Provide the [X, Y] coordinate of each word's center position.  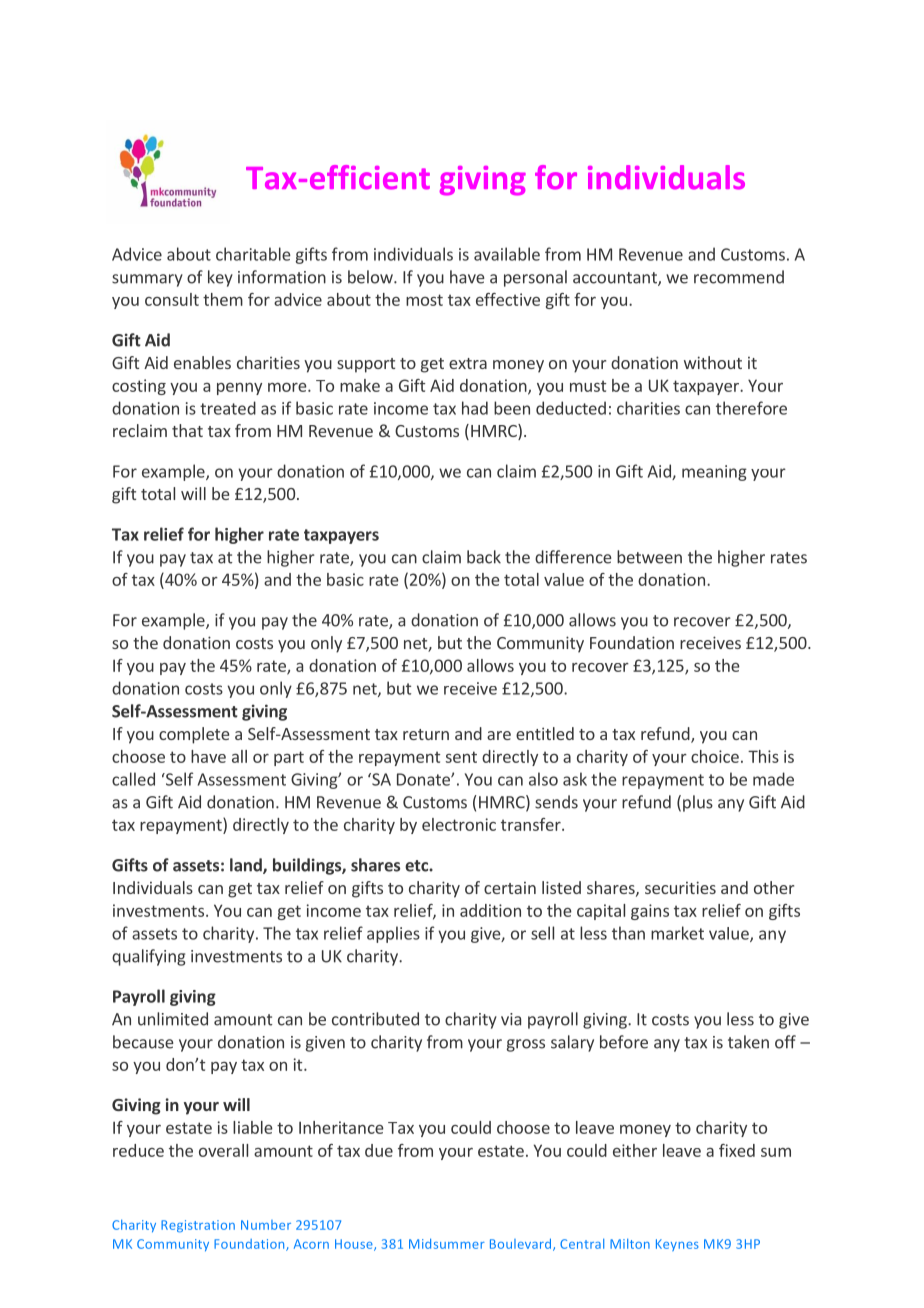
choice [715, 756]
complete [194, 735]
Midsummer [447, 1244]
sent [461, 757]
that [187, 430]
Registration [198, 1226]
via [511, 1019]
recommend [739, 277]
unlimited [173, 1019]
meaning [714, 473]
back [484, 557]
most [424, 300]
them [223, 299]
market [677, 933]
